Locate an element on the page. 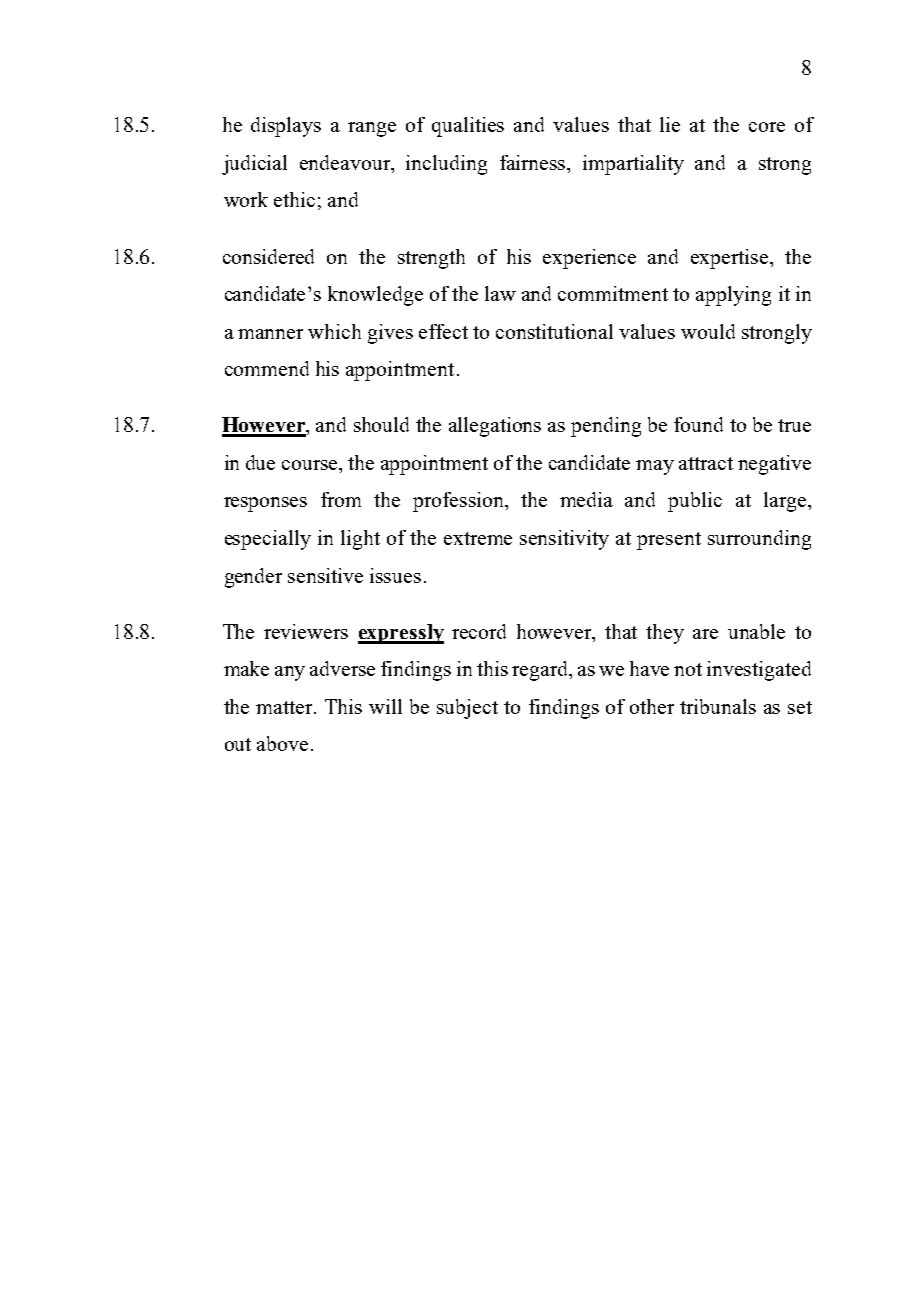  constitutional is located at coordinates (554, 331).
